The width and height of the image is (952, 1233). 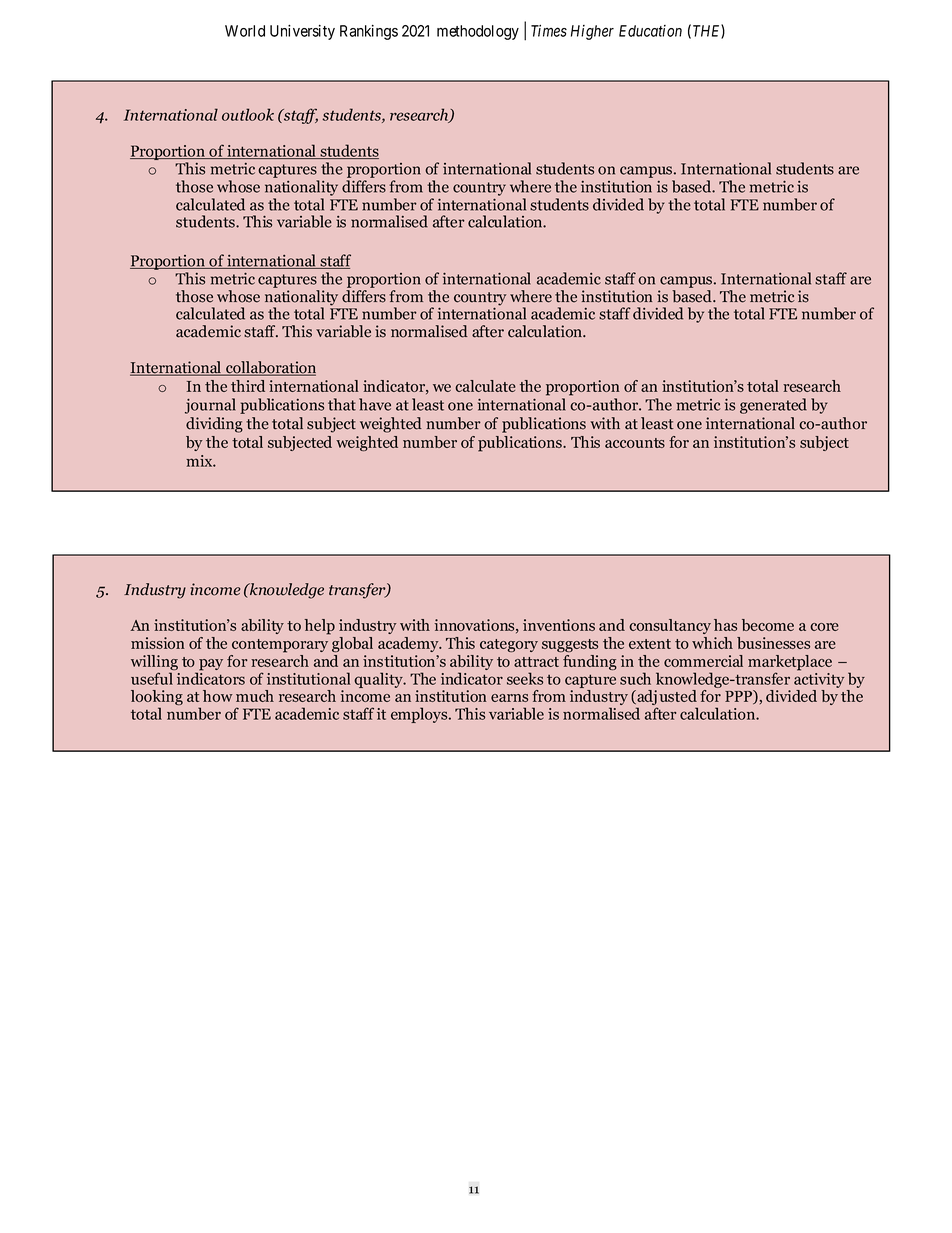 What do you see at coordinates (478, 32) in the image?
I see `methodology` at bounding box center [478, 32].
